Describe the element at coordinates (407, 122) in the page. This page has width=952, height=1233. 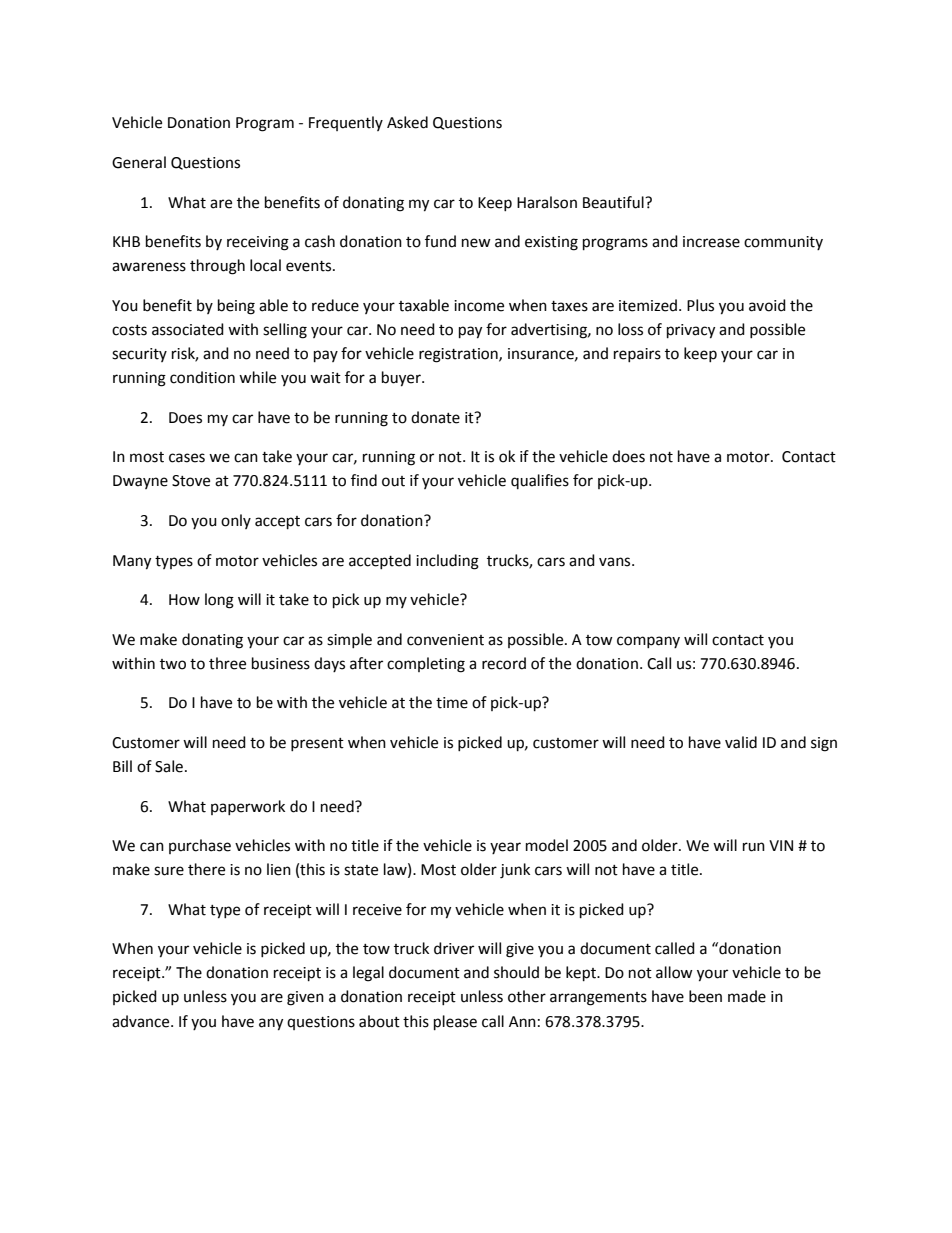
I see `Asked` at that location.
